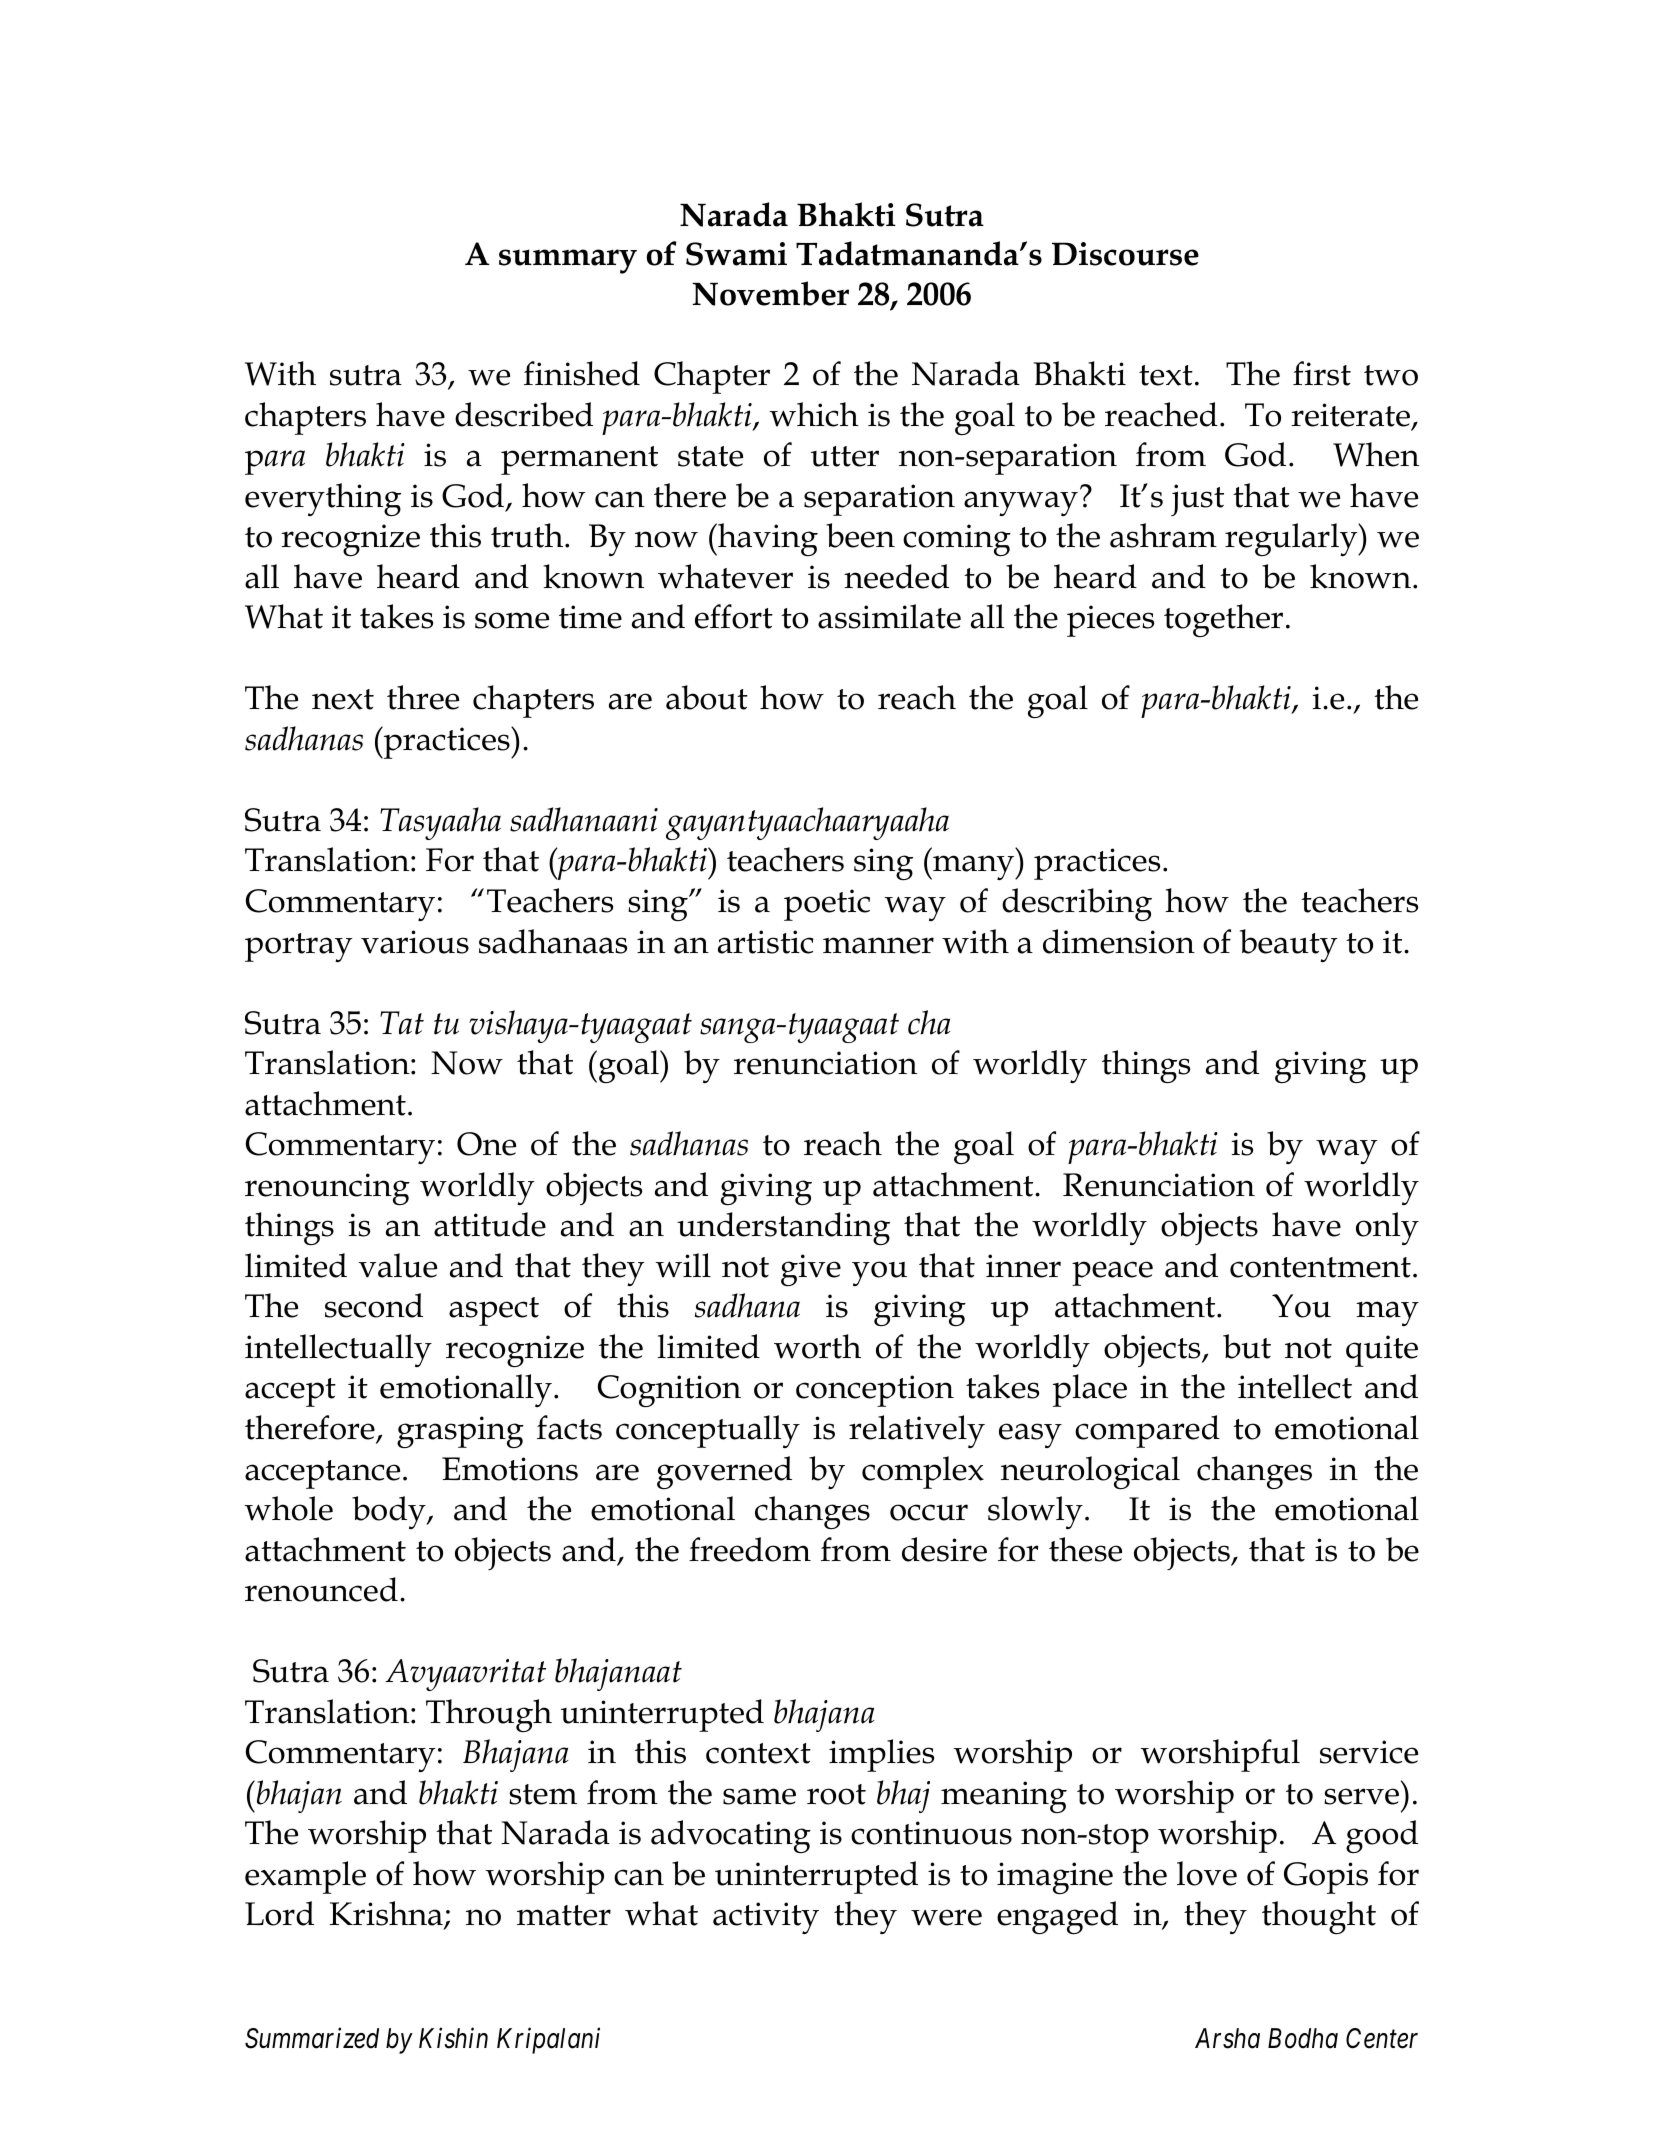 The width and height of the screenshot is (1664, 2153). I want to click on November, so click(771, 293).
